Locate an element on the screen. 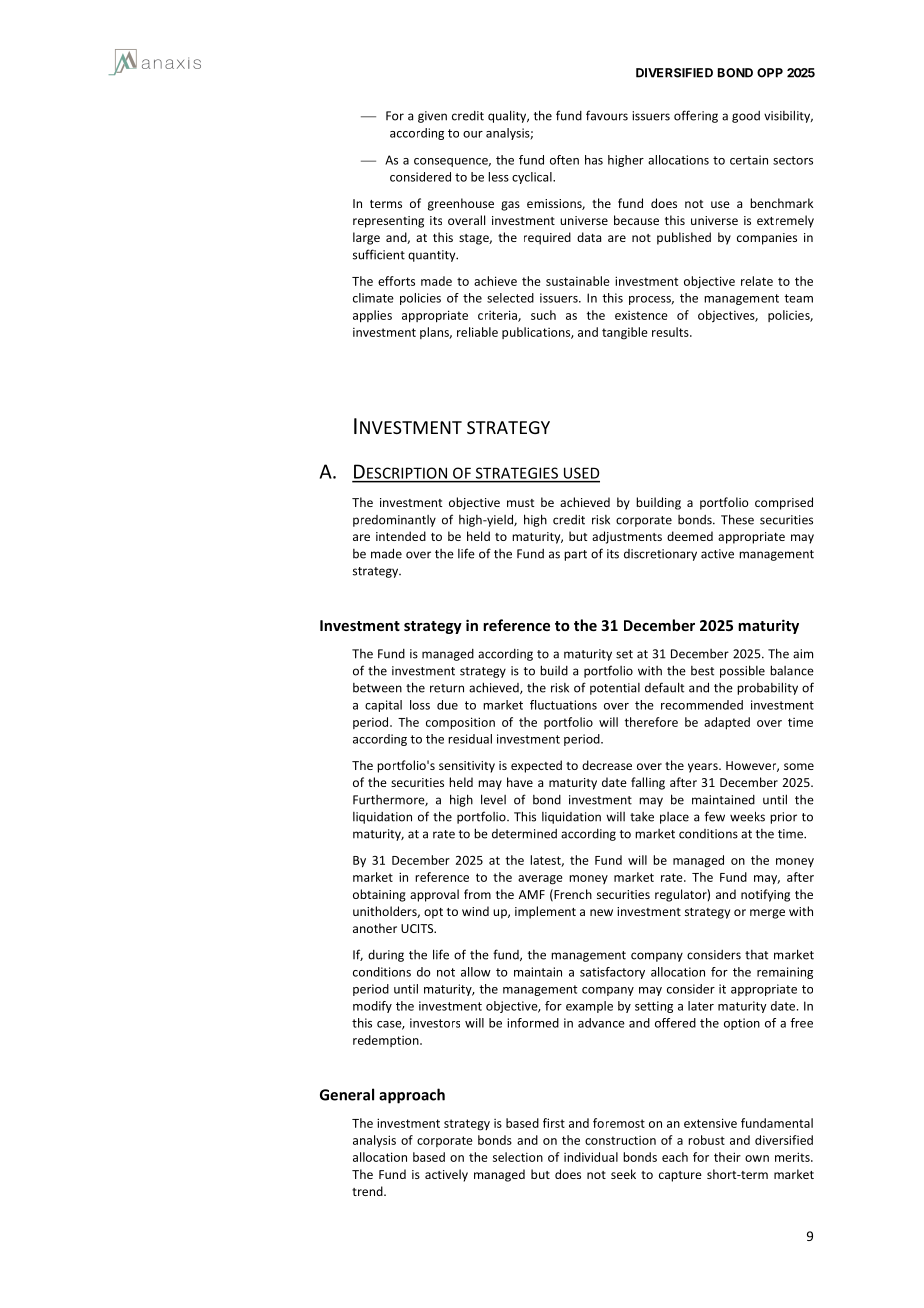 The width and height of the screenshot is (924, 1308). possible is located at coordinates (742, 671).
